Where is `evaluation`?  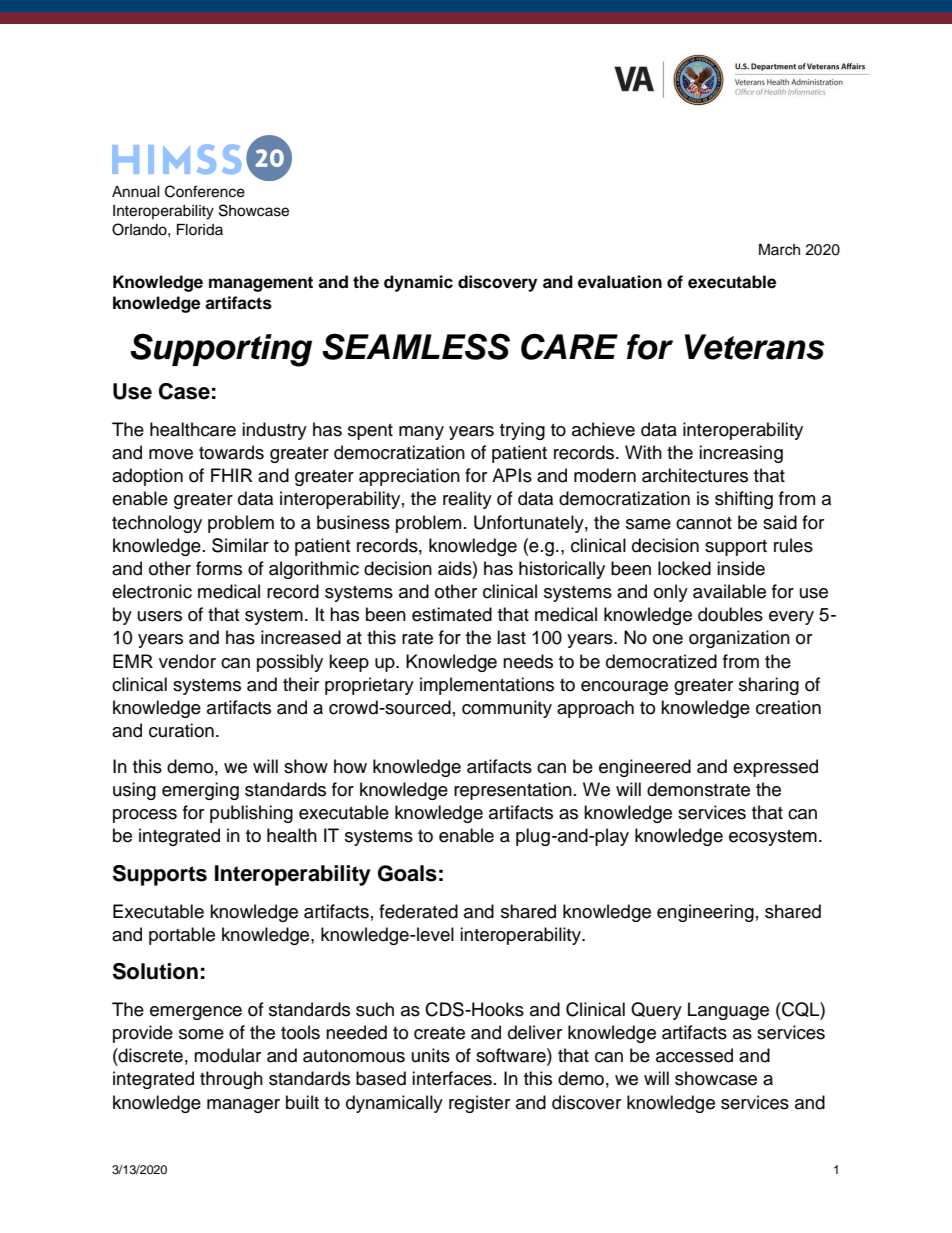 evaluation is located at coordinates (620, 282).
